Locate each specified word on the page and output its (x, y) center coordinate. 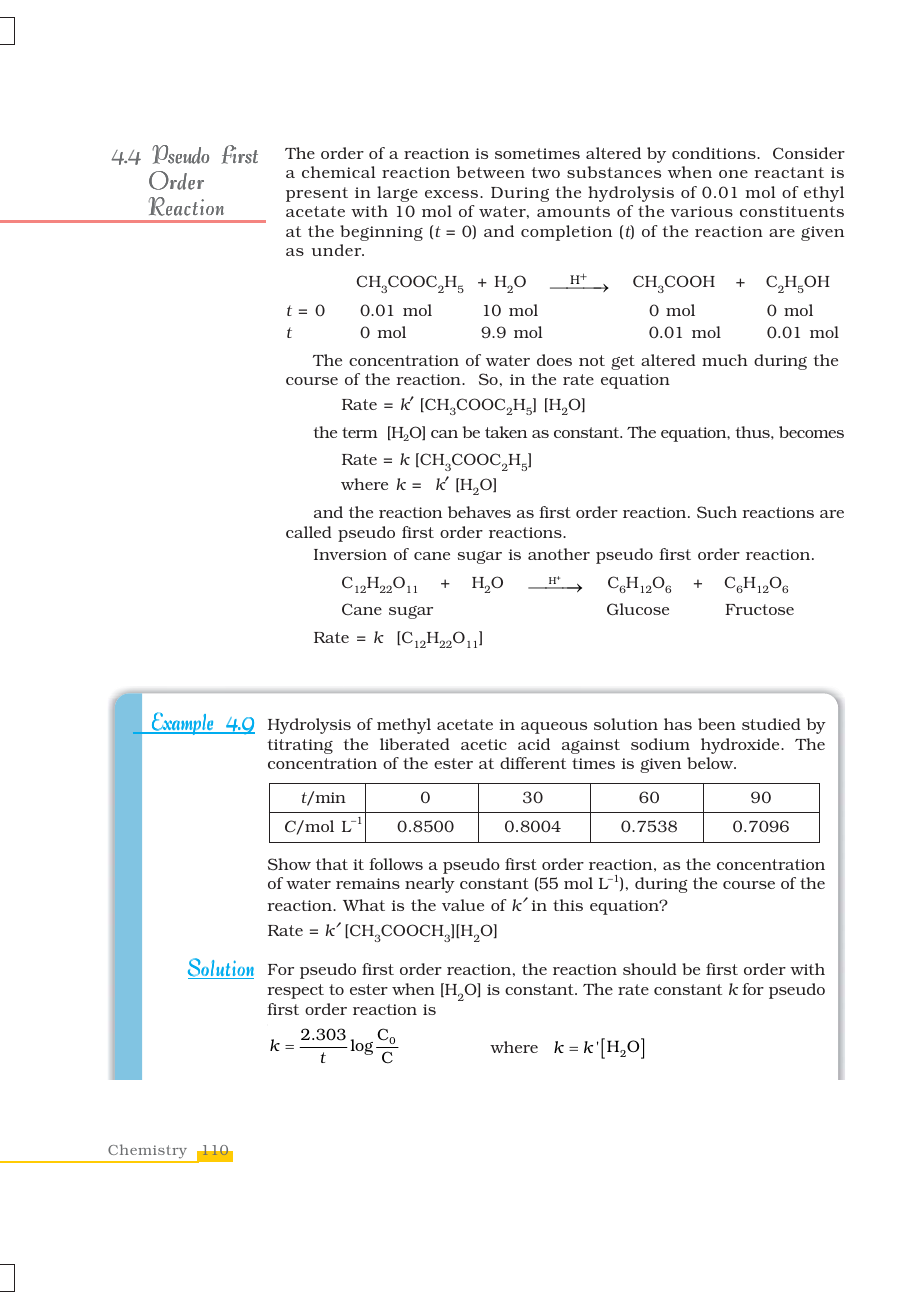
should (650, 969)
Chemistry (148, 1153)
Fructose (759, 609)
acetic (484, 744)
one (733, 174)
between (491, 172)
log (362, 1047)
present (317, 194)
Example (183, 723)
